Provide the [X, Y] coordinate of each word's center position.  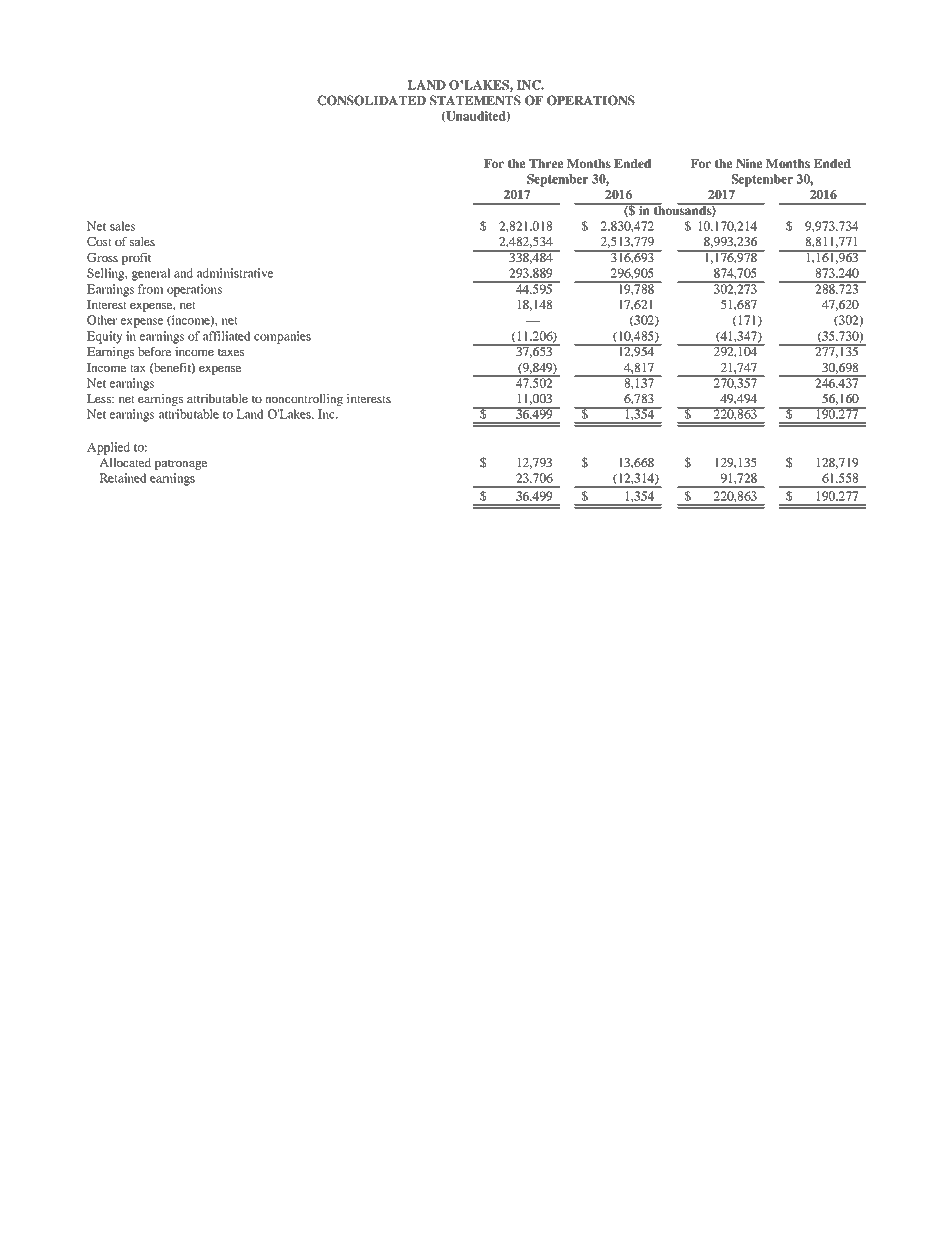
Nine [749, 163]
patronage [180, 464]
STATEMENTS [475, 100]
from [150, 289]
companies [282, 337]
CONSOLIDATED [371, 100]
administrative [235, 273]
